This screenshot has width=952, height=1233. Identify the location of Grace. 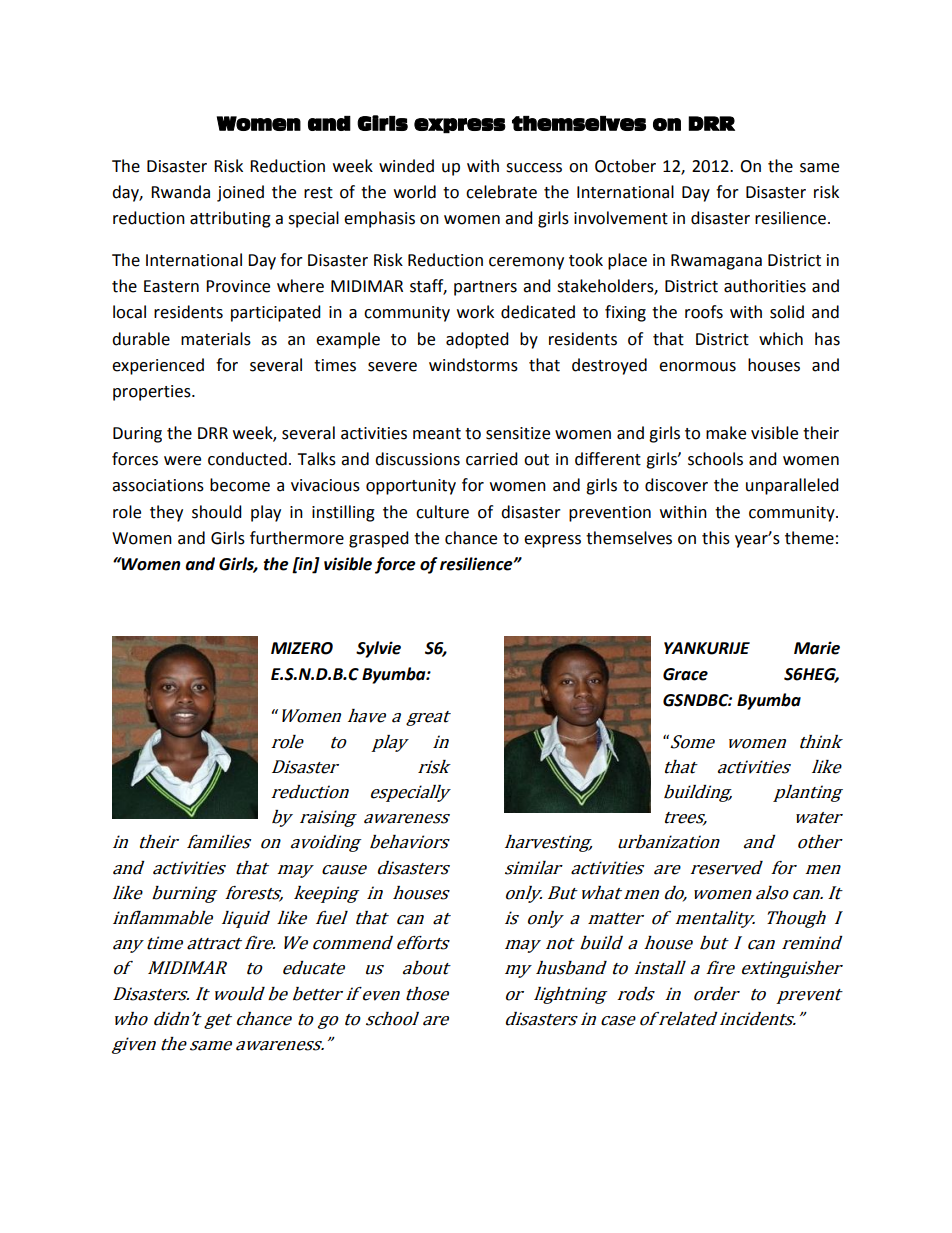
(685, 674).
